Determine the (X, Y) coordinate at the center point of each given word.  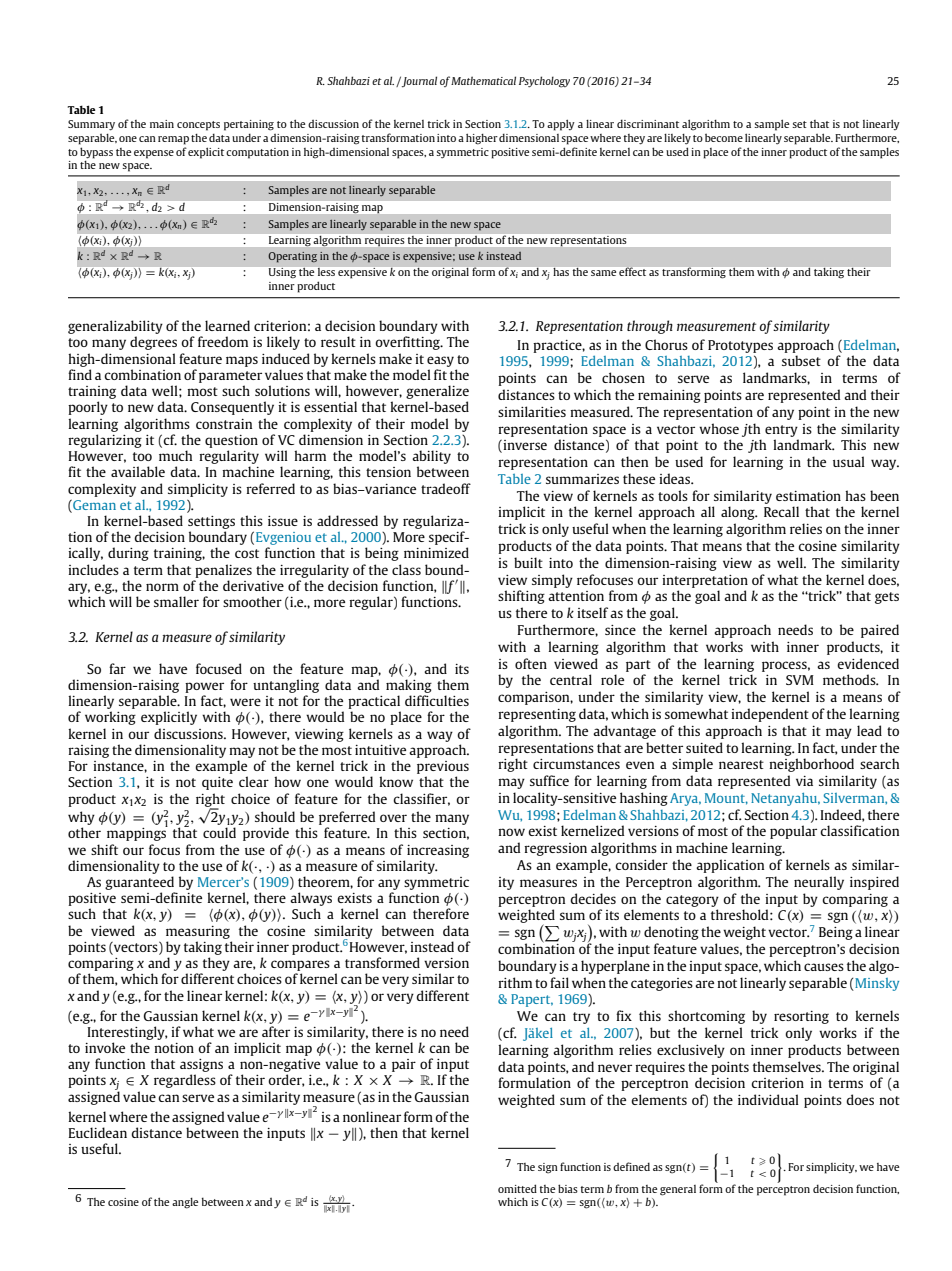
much (175, 455)
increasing (438, 851)
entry (781, 431)
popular (793, 832)
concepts (198, 126)
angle (185, 1203)
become (724, 137)
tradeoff (446, 488)
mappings (137, 833)
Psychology (544, 82)
